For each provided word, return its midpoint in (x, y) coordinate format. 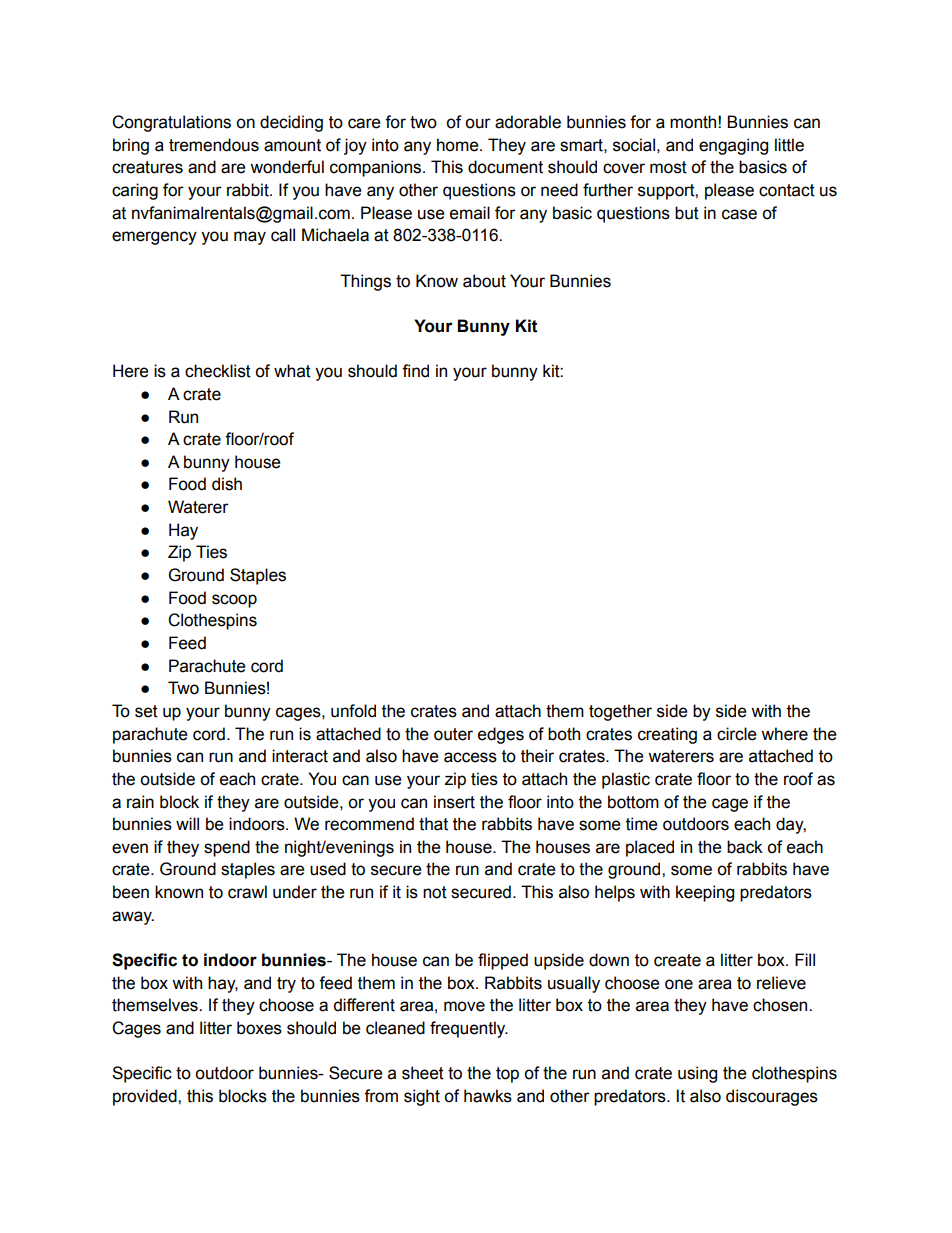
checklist (218, 371)
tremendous (214, 145)
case (739, 214)
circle (737, 734)
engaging (733, 146)
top (507, 1075)
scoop (234, 601)
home (459, 145)
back (745, 847)
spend (227, 848)
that (433, 824)
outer (453, 734)
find (415, 371)
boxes (259, 1028)
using (697, 1074)
